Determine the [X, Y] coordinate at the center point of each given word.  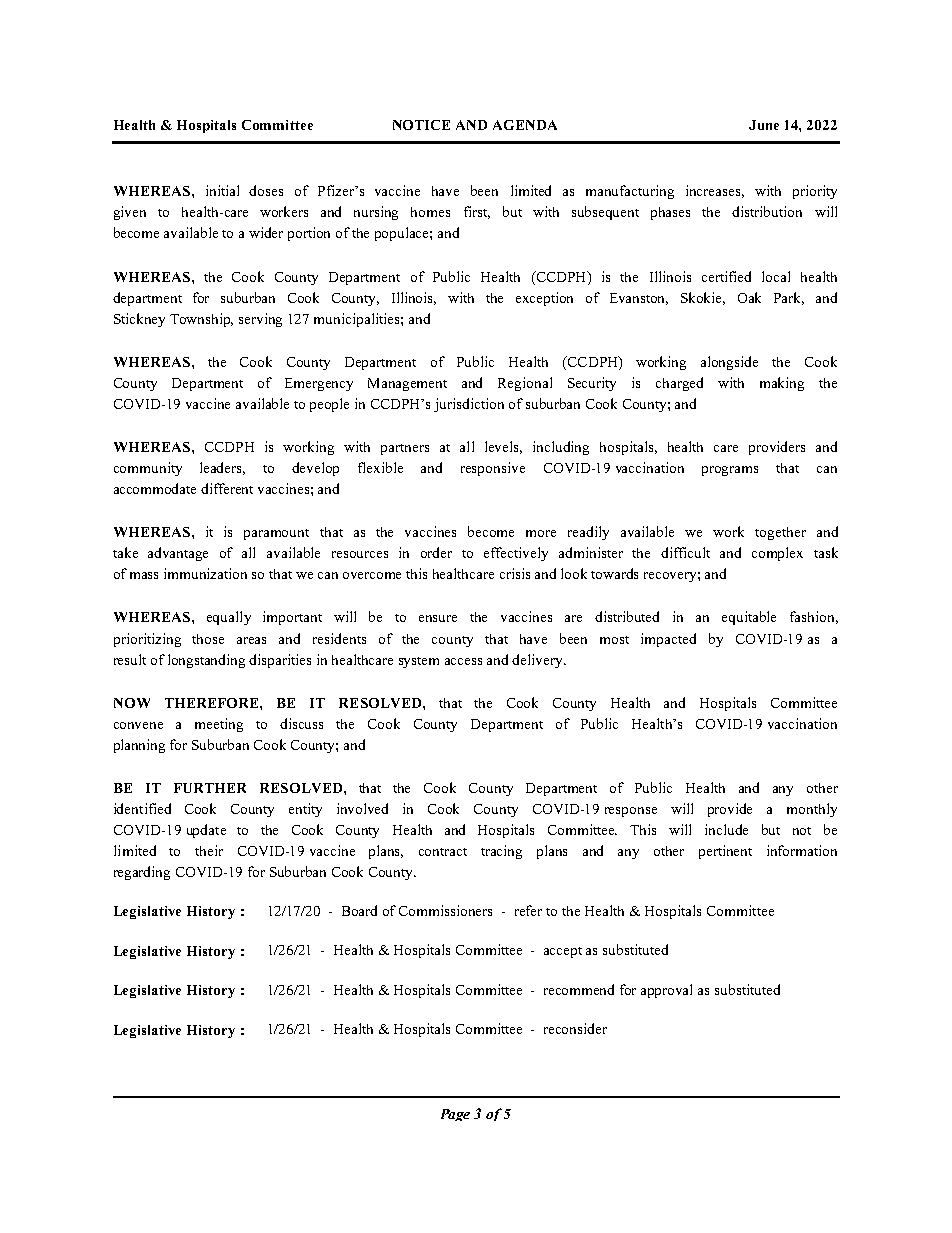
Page [455, 1115]
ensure [438, 618]
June [764, 125]
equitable [749, 618]
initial [222, 190]
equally [229, 618]
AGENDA [525, 125]
